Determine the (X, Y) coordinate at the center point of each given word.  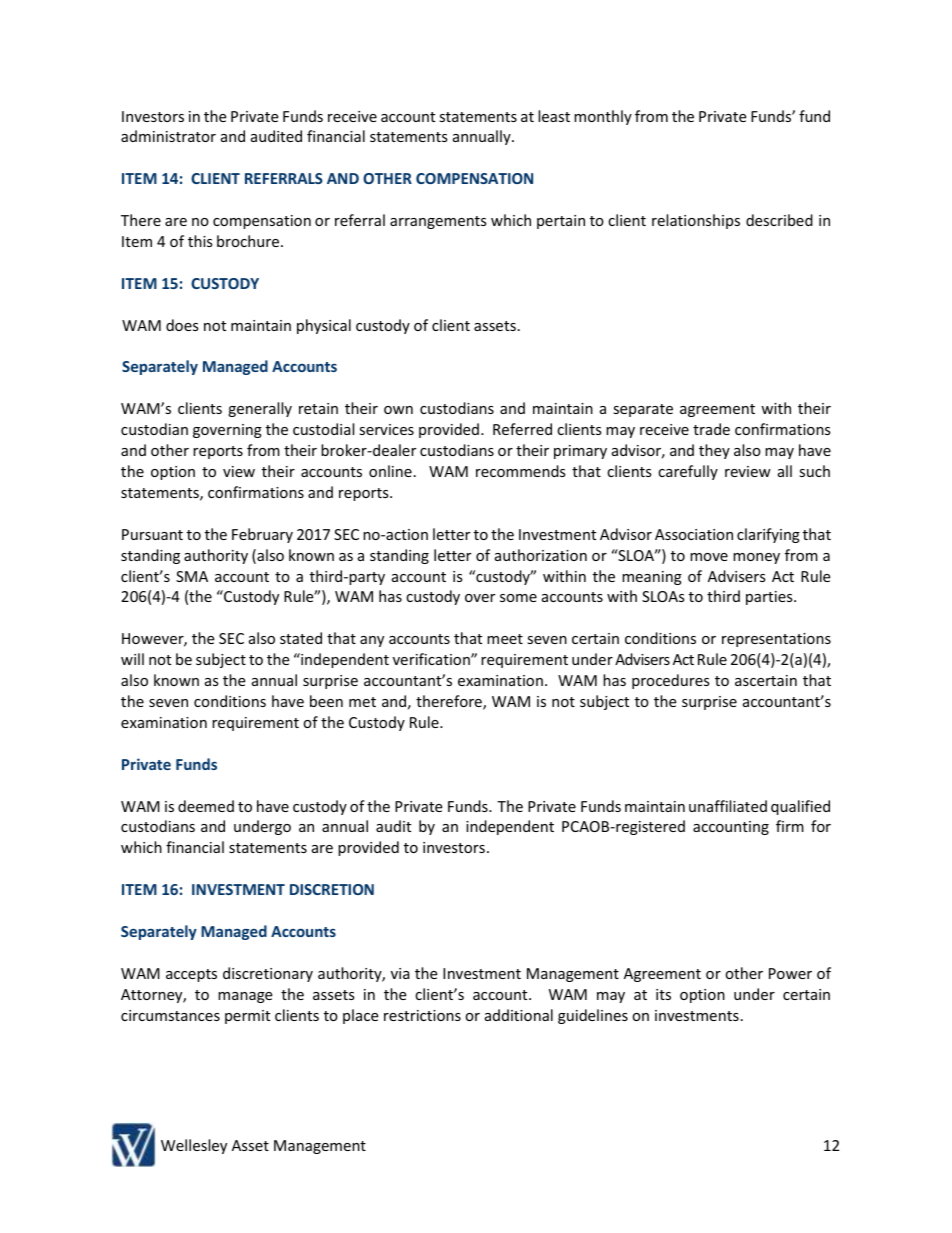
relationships (696, 221)
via (400, 973)
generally (260, 409)
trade (711, 429)
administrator (168, 136)
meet (505, 639)
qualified (800, 807)
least (554, 116)
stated (301, 638)
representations (776, 640)
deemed (206, 806)
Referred (522, 429)
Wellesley (194, 1146)
